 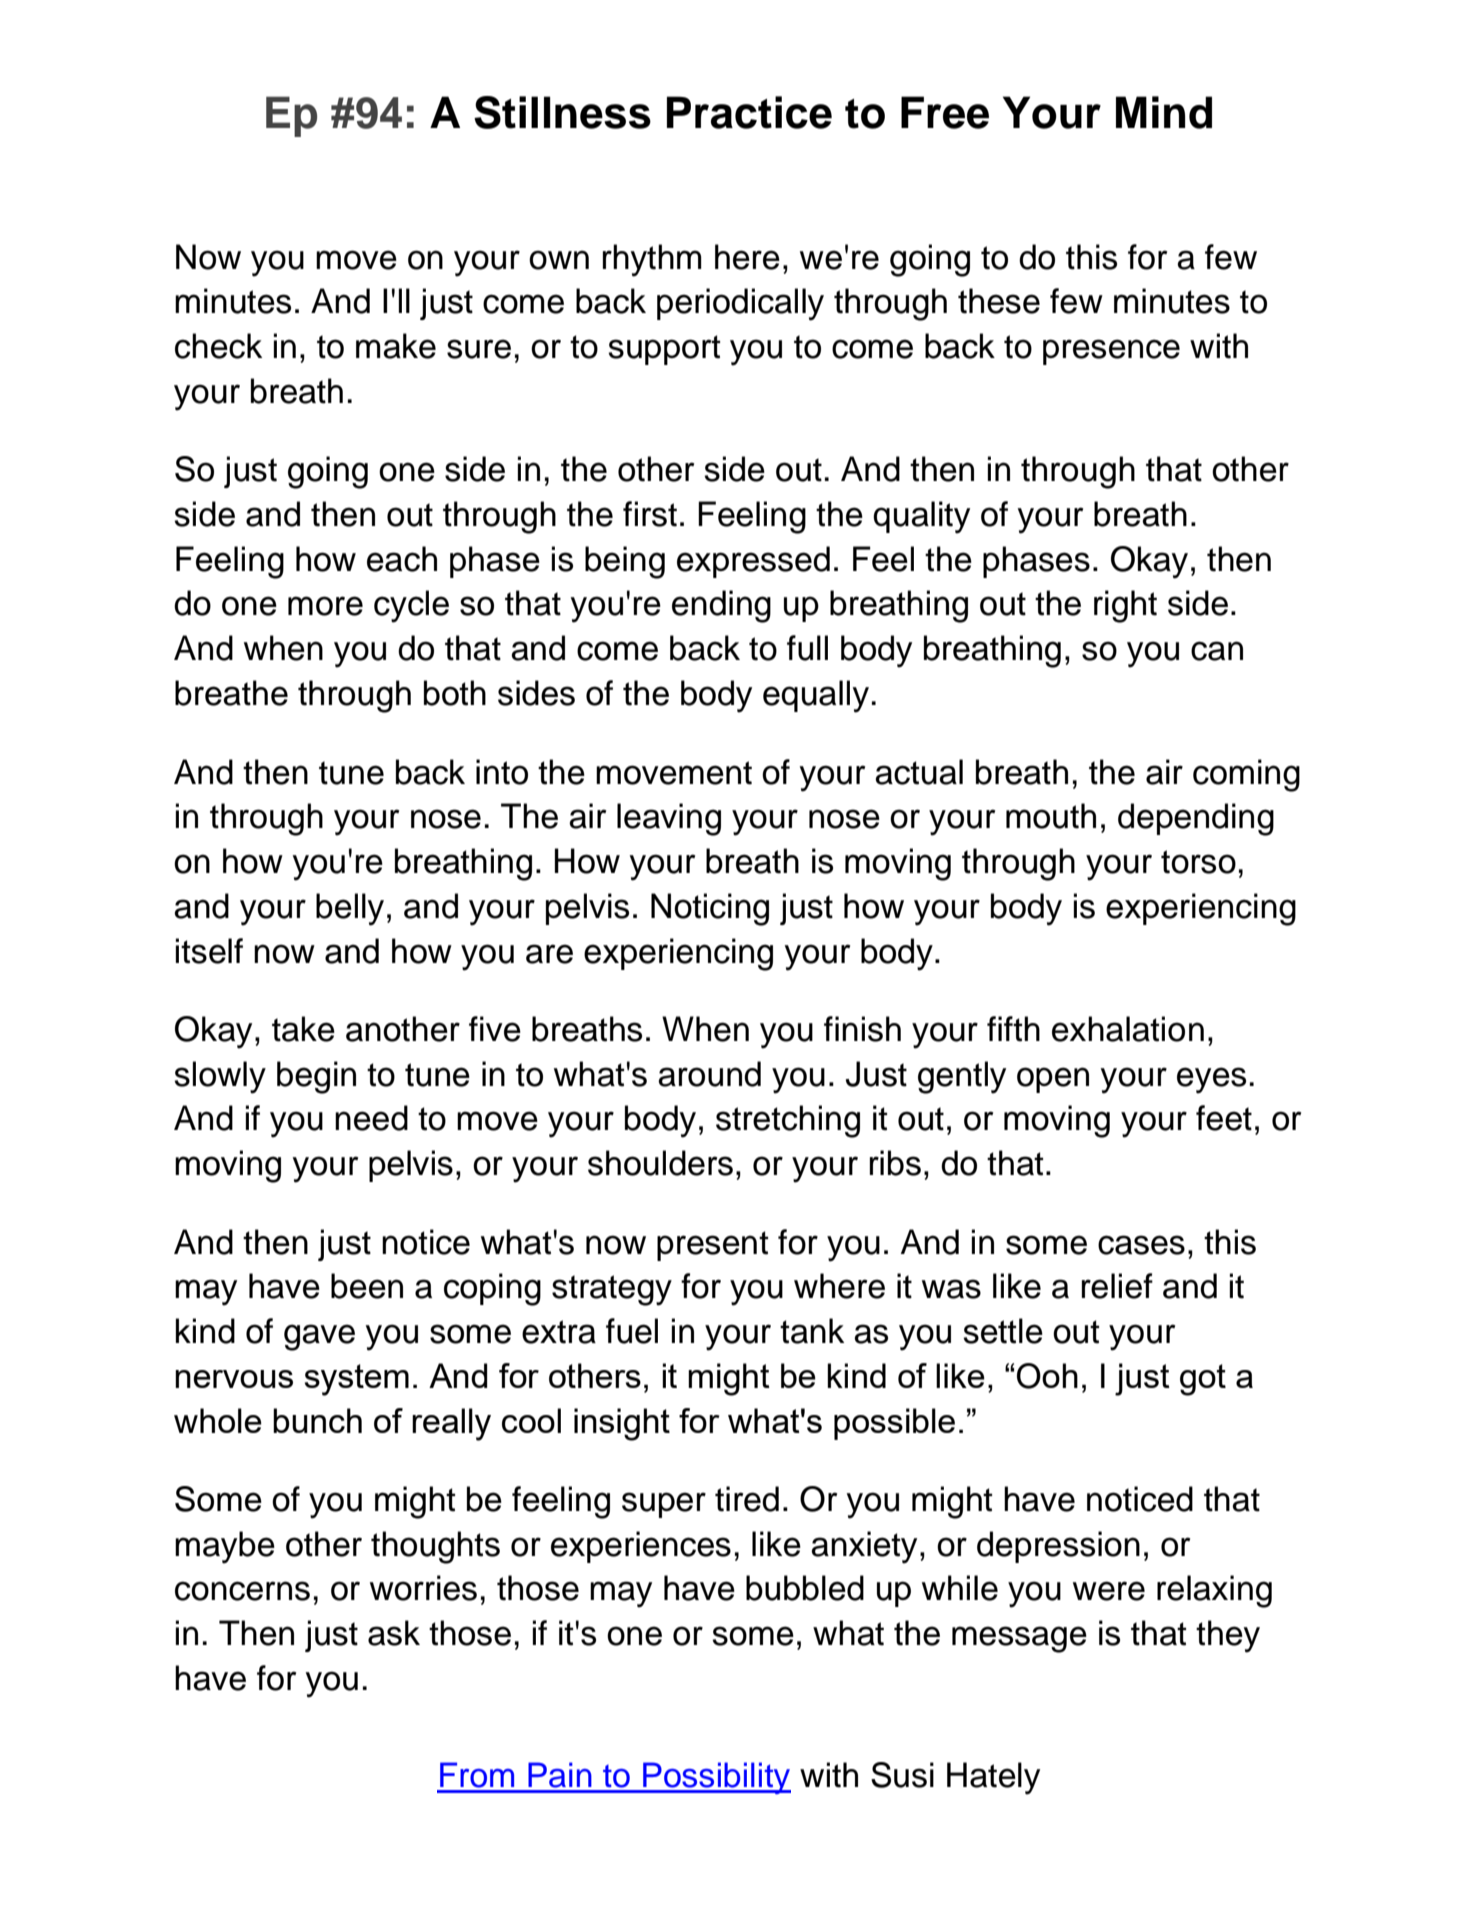 I want to click on right, so click(x=1125, y=606).
